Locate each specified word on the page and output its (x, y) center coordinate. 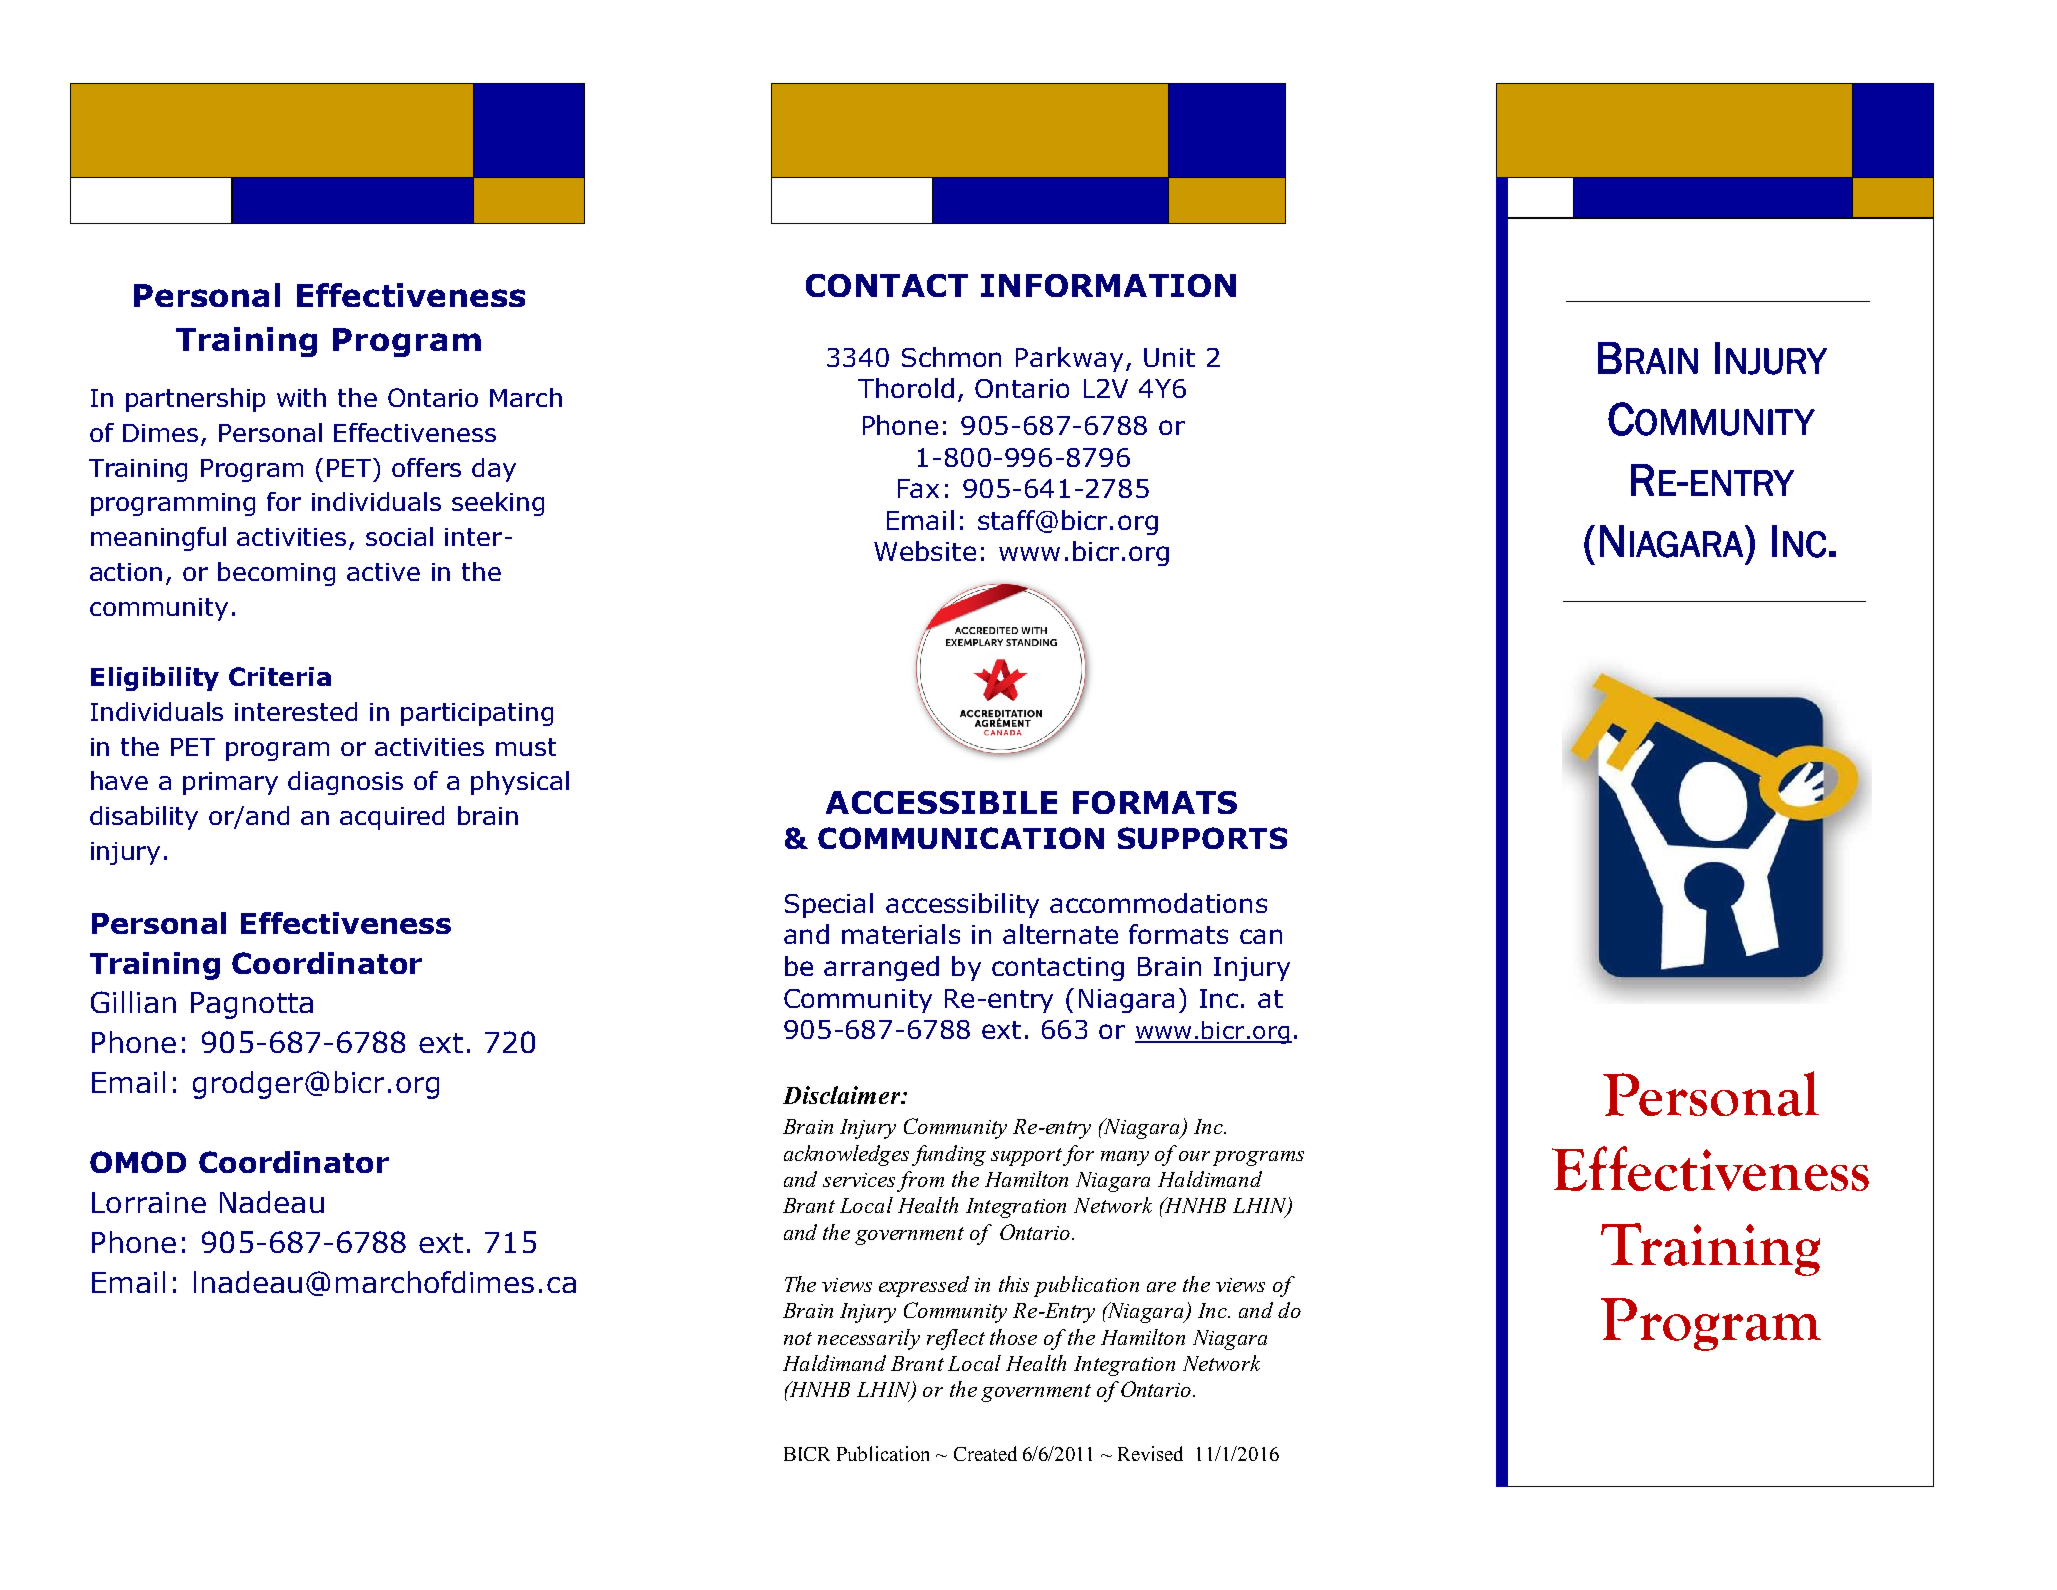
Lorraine (149, 1202)
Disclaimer (843, 1095)
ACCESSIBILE (941, 802)
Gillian (133, 1002)
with (301, 397)
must (526, 747)
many (1125, 1158)
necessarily (869, 1339)
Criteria (280, 676)
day (494, 470)
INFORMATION (1108, 285)
